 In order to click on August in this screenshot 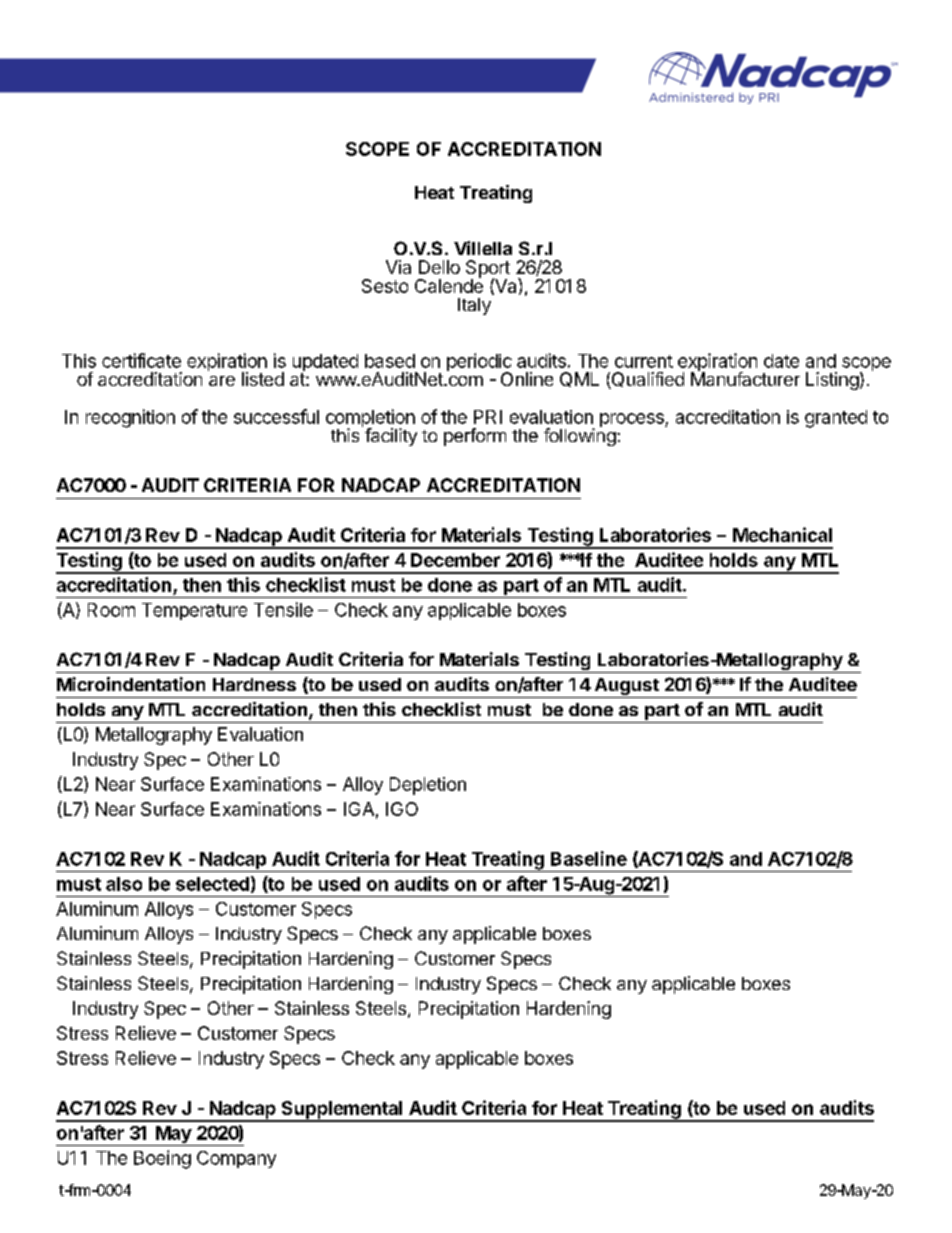, I will do `click(626, 688)`.
